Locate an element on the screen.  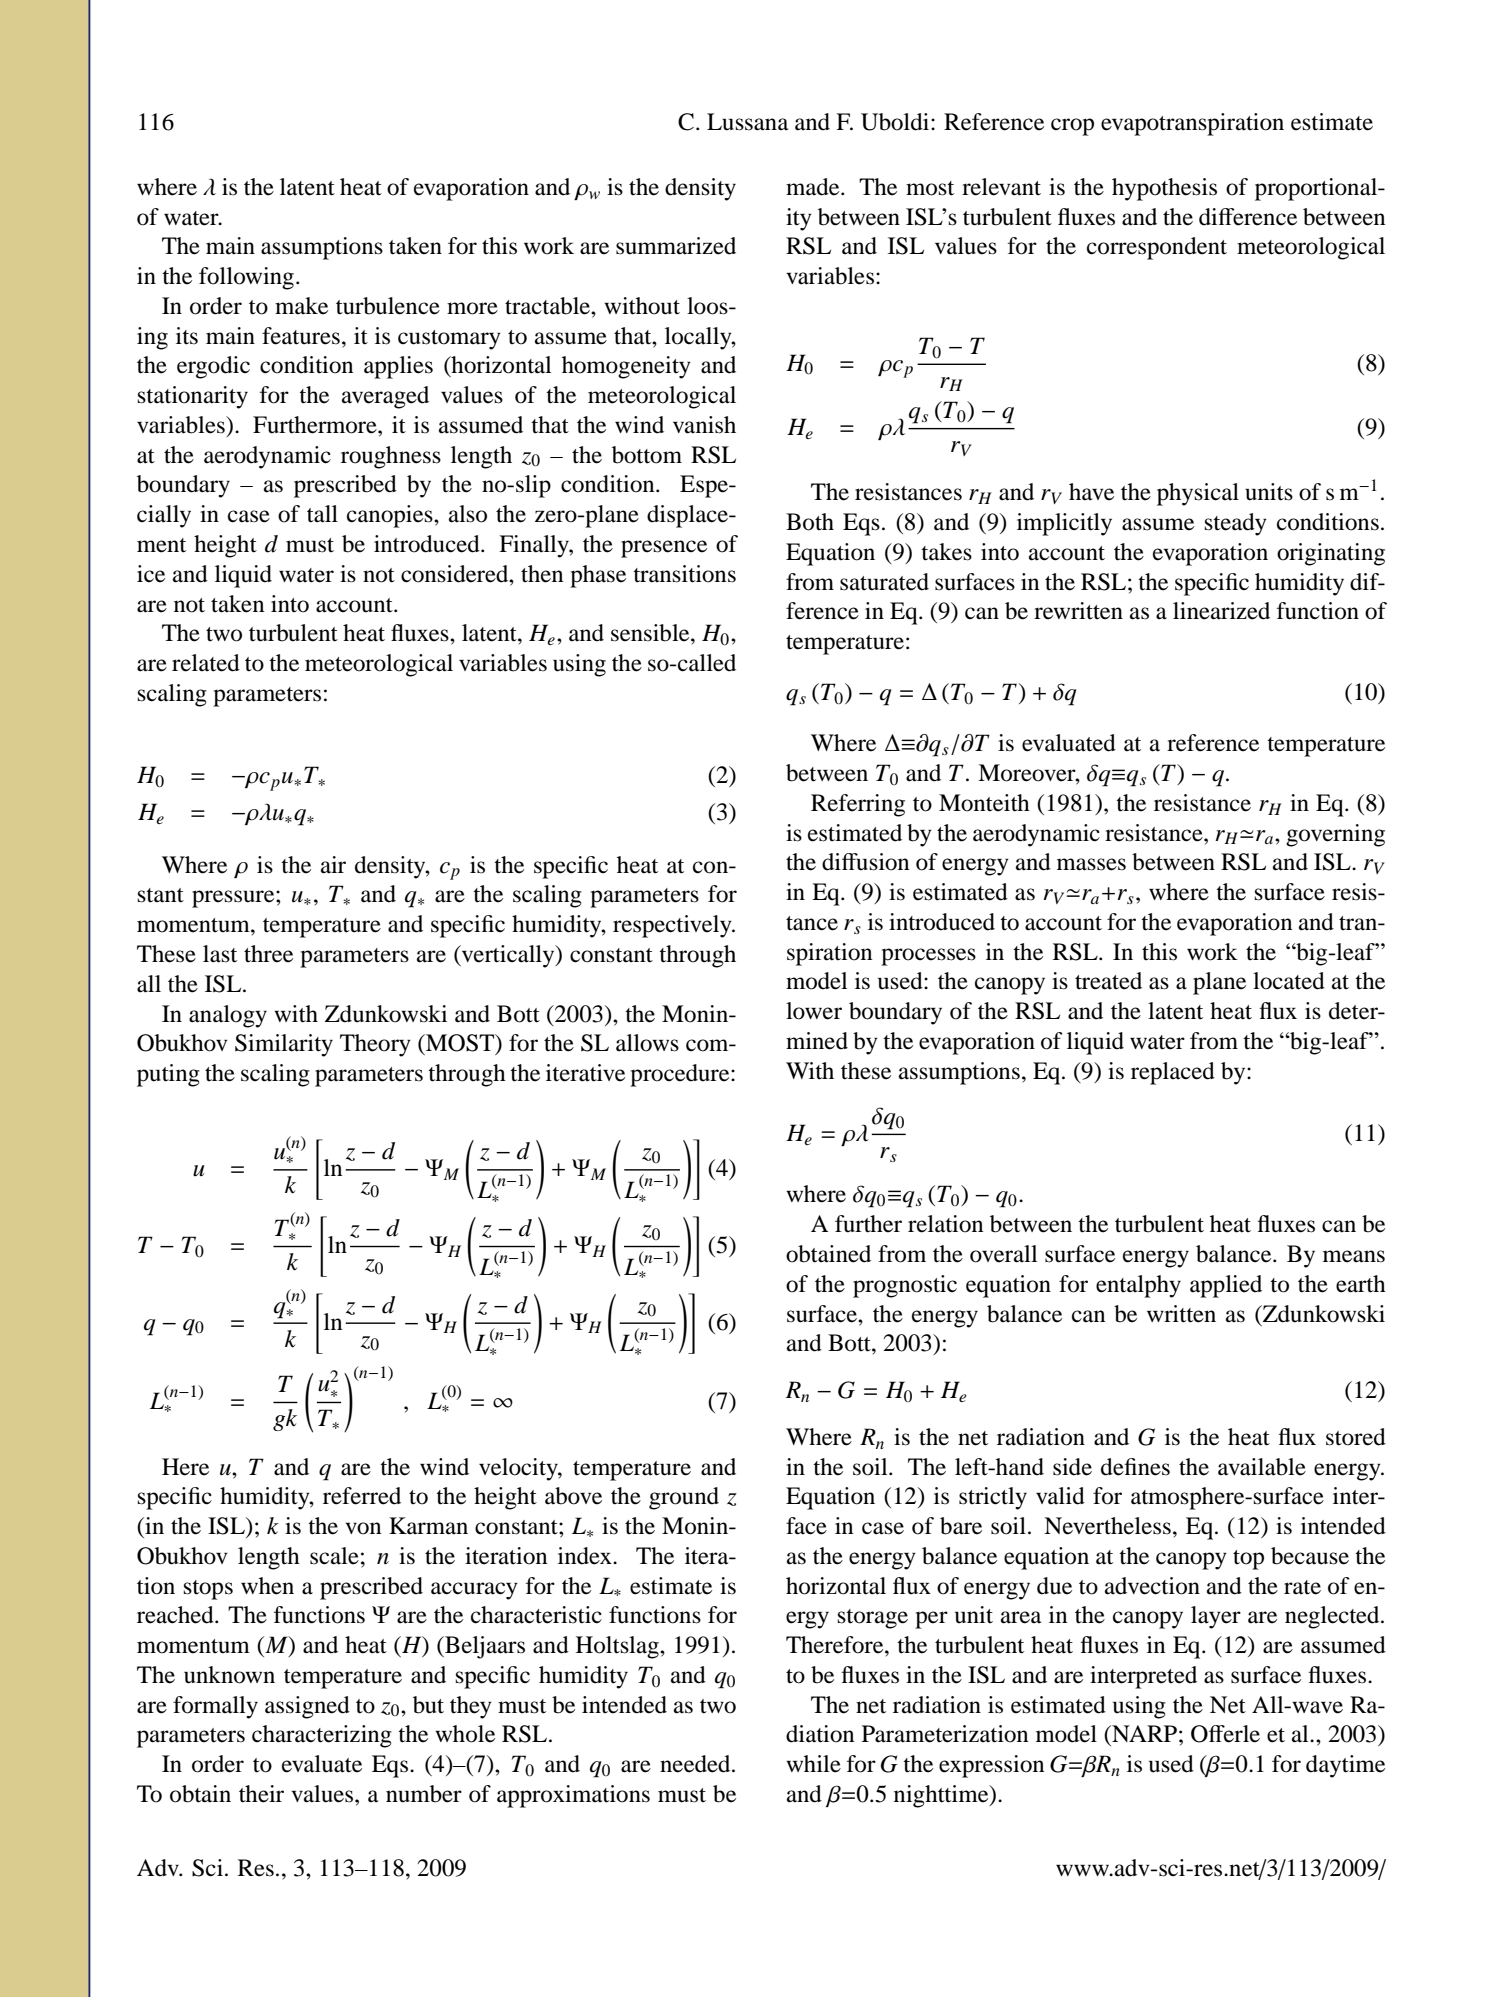
three is located at coordinates (268, 954).
